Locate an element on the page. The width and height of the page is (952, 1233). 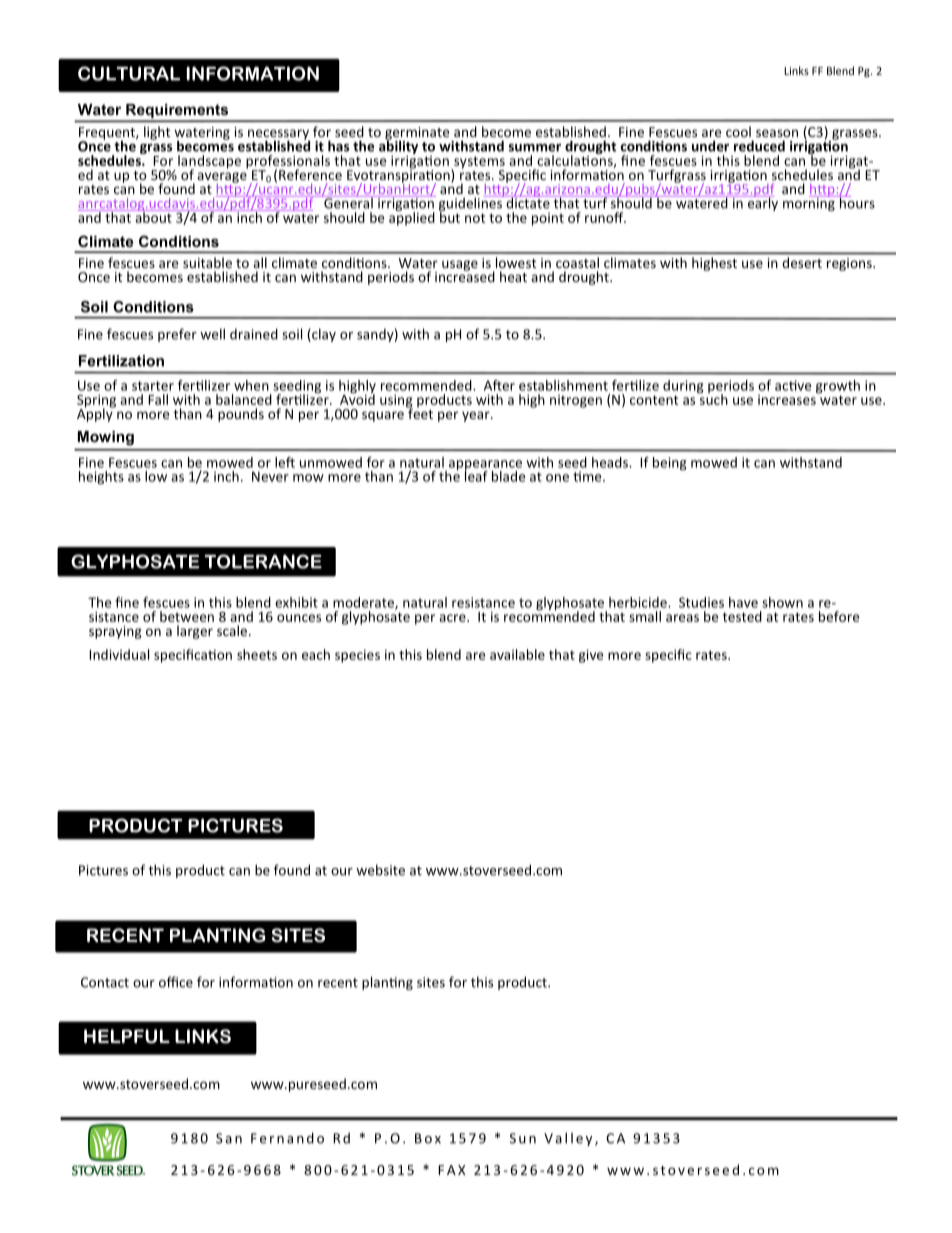
TOLERANCE is located at coordinates (263, 561).
